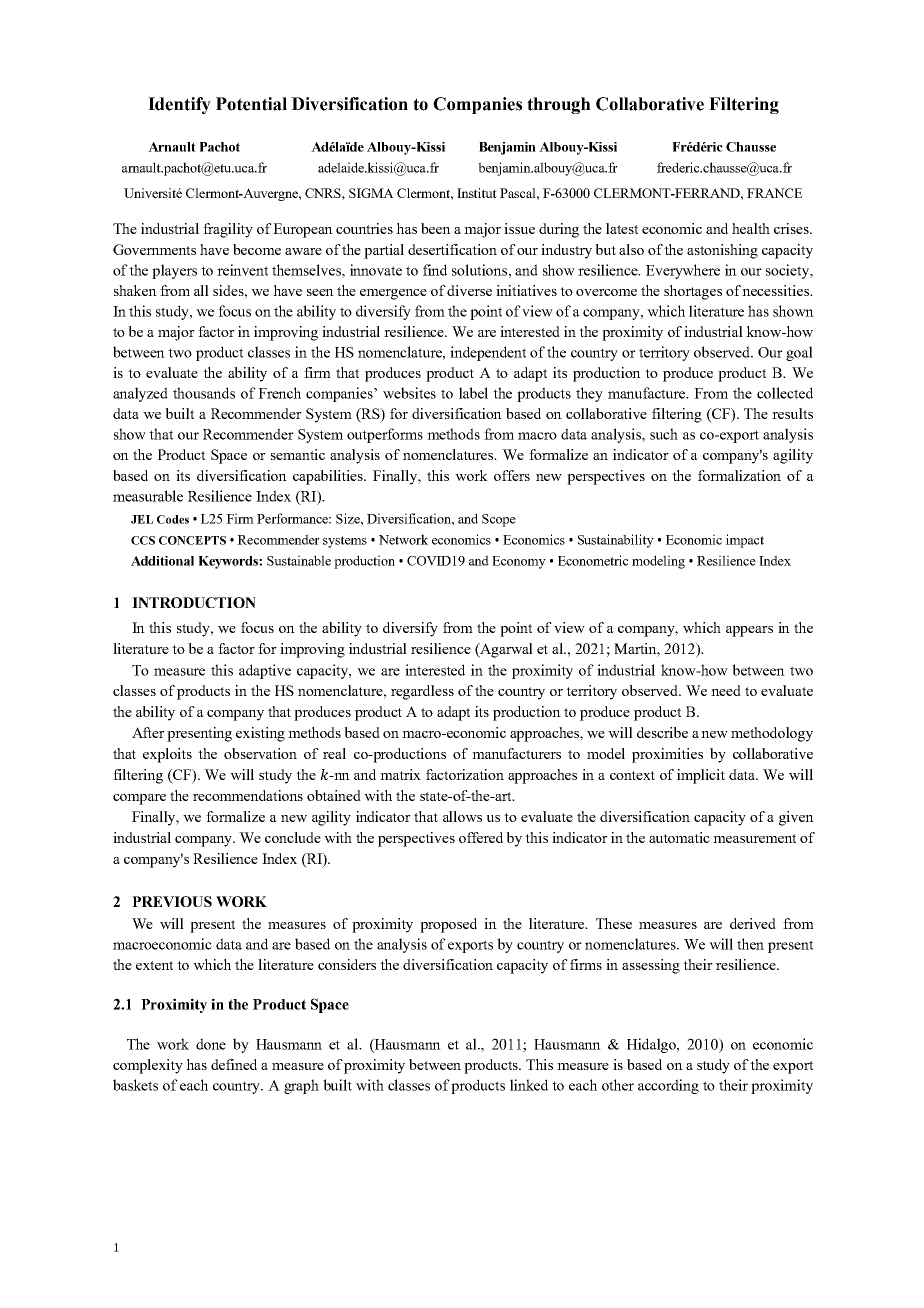 Image resolution: width=924 pixels, height=1308 pixels. Describe the element at coordinates (749, 631) in the page. I see `appears` at that location.
